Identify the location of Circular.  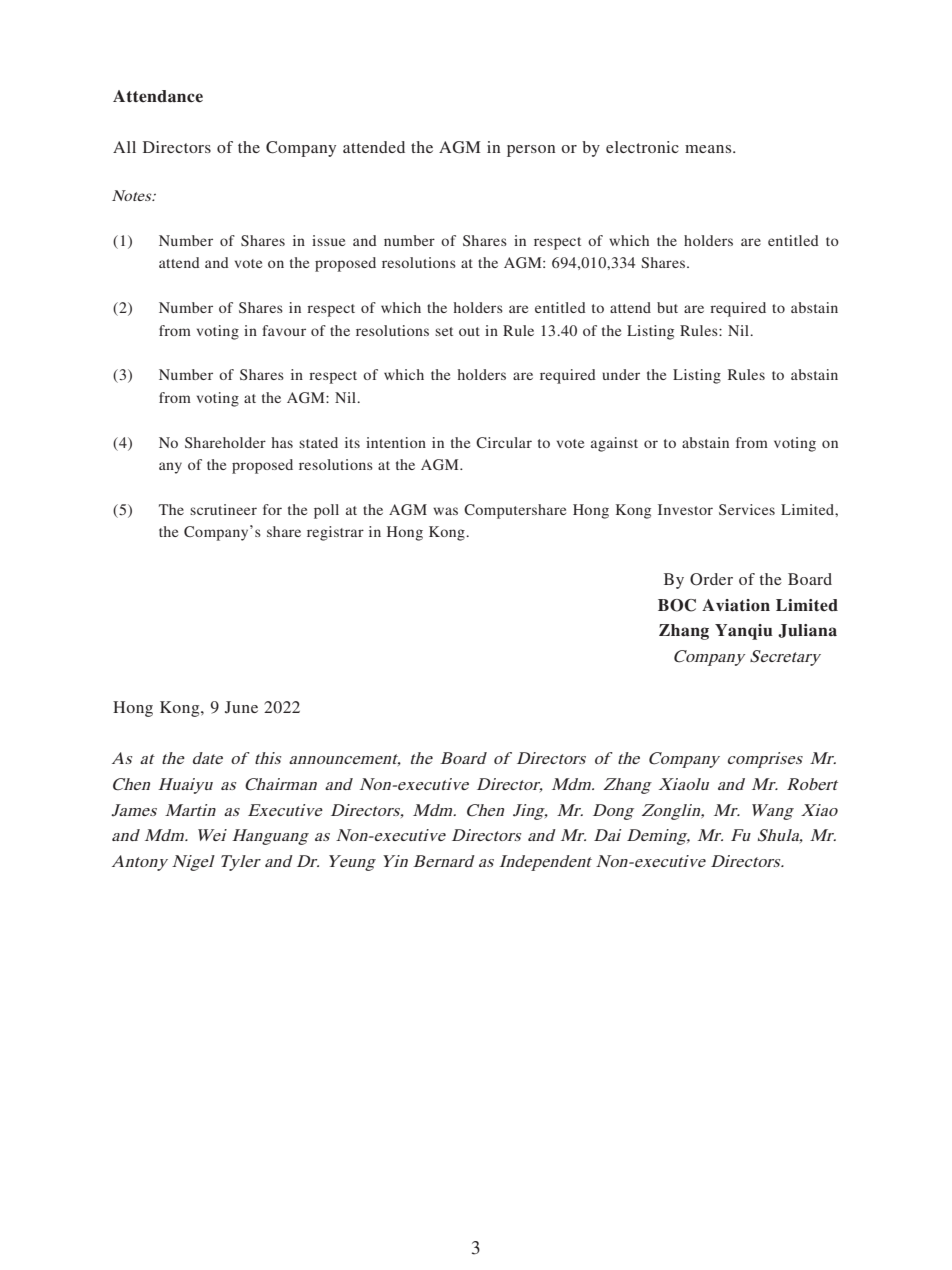
(504, 442).
